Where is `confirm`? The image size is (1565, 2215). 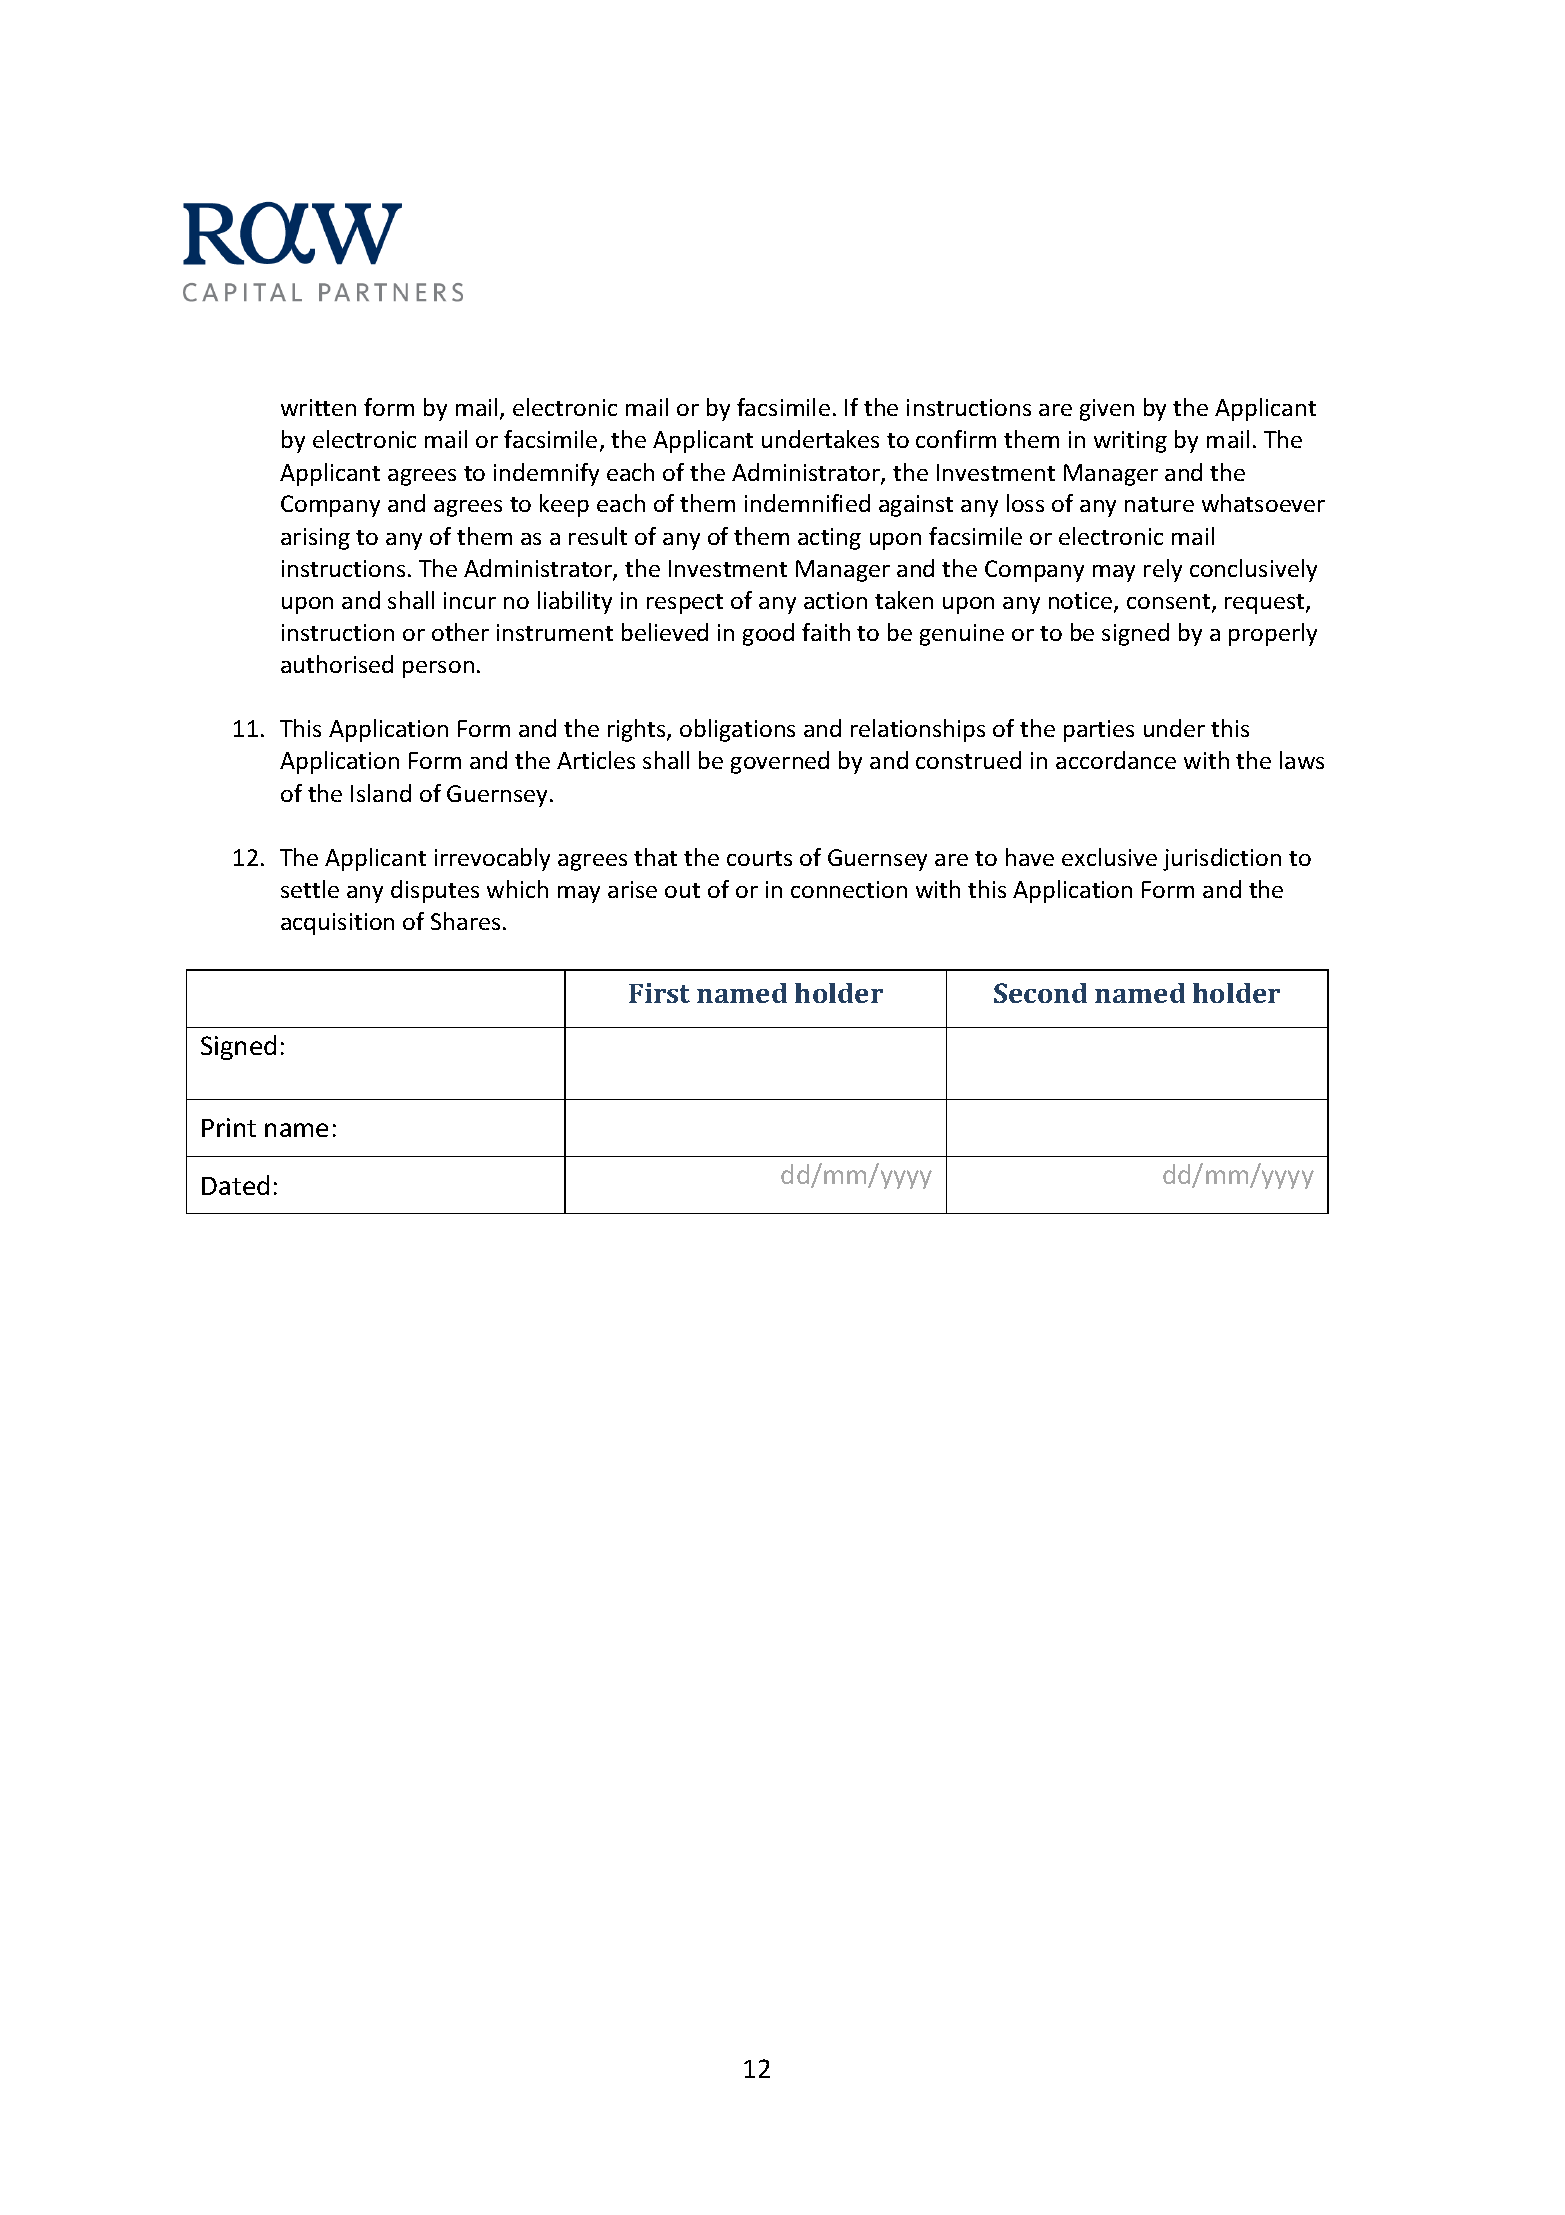
confirm is located at coordinates (956, 439).
